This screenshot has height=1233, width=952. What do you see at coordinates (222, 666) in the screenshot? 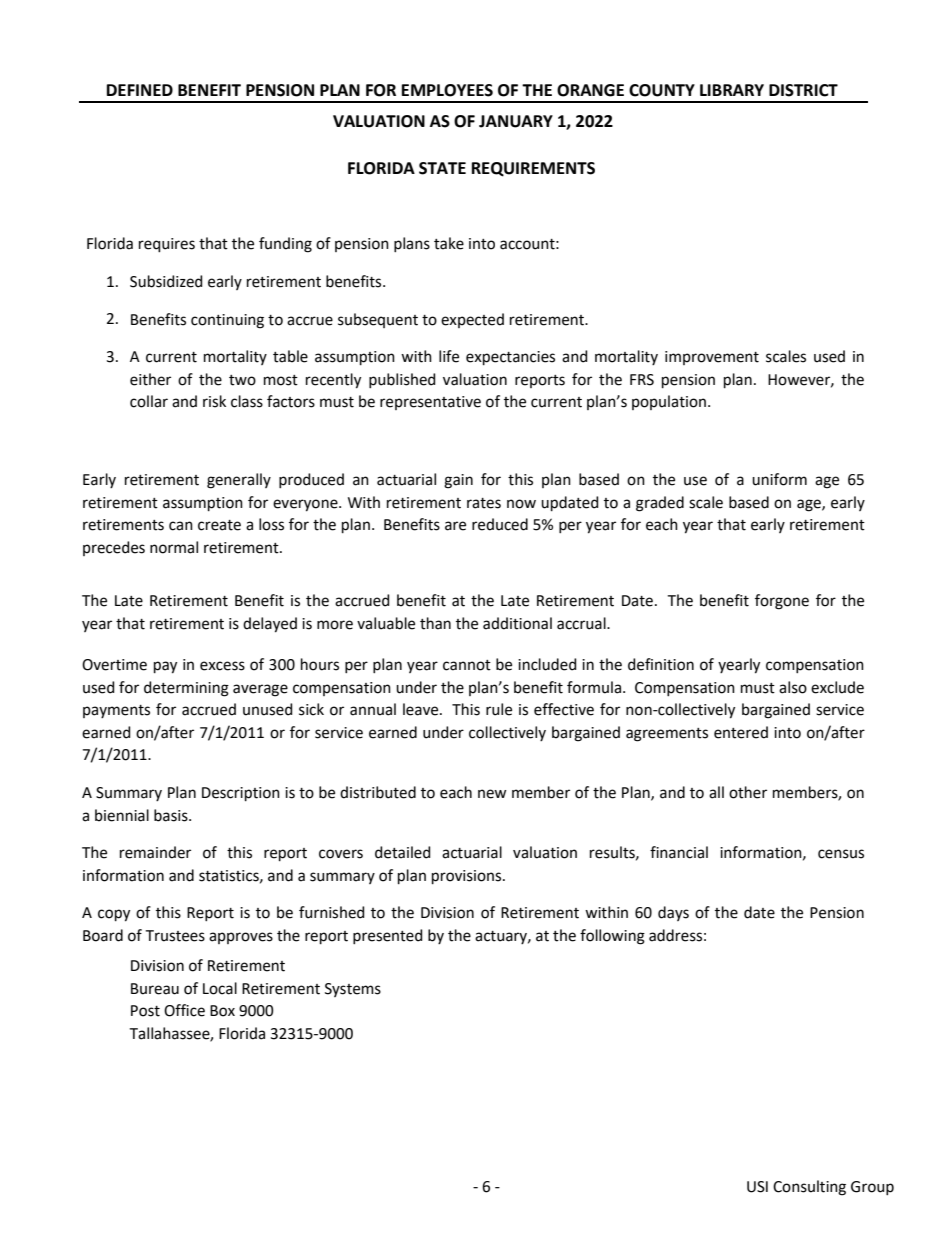
I see `excess` at bounding box center [222, 666].
